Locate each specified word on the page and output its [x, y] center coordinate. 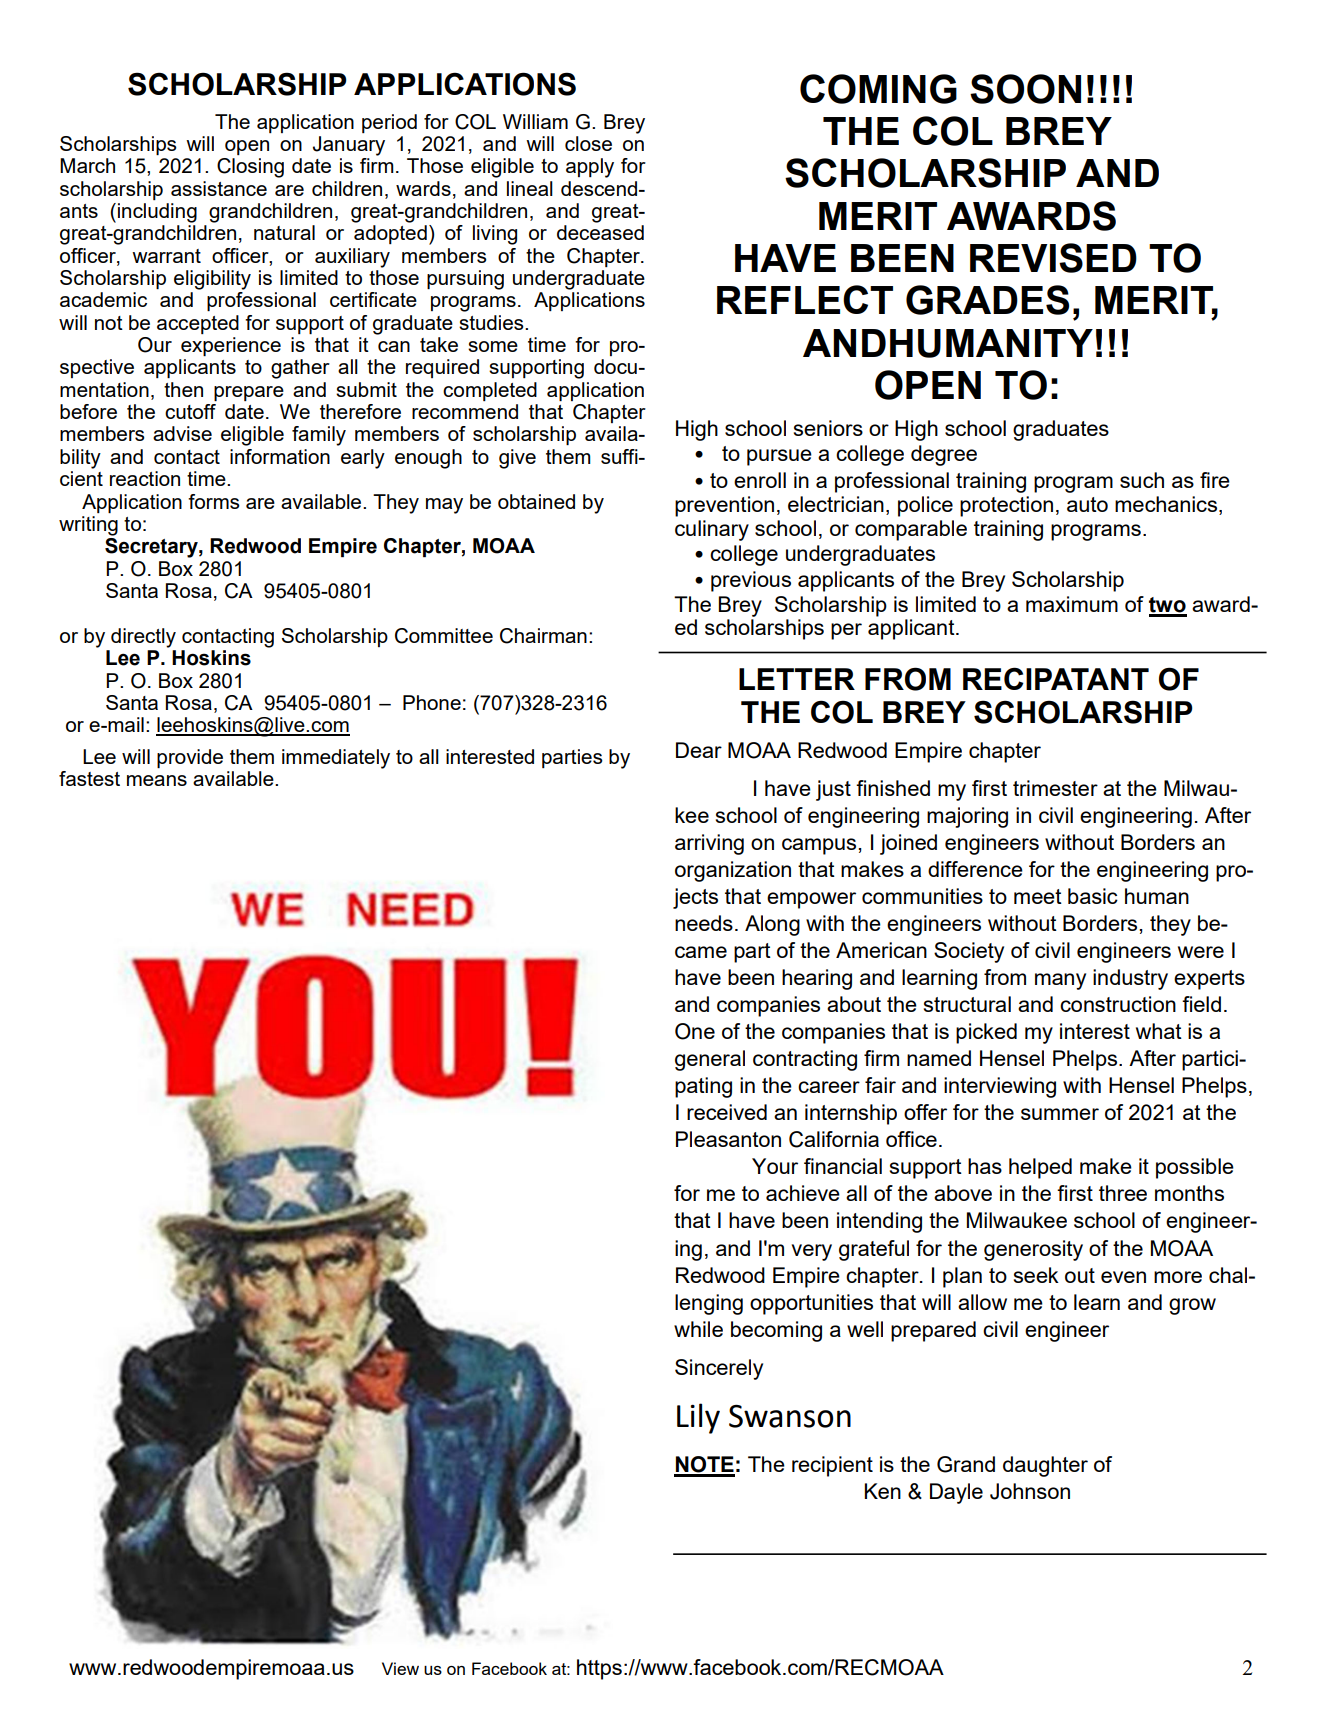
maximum [1072, 604]
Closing [250, 168]
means [157, 780]
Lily [698, 1418]
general [710, 1060]
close [588, 143]
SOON [1025, 89]
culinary [712, 530]
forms [214, 501]
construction [1118, 1004]
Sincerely [719, 1369]
